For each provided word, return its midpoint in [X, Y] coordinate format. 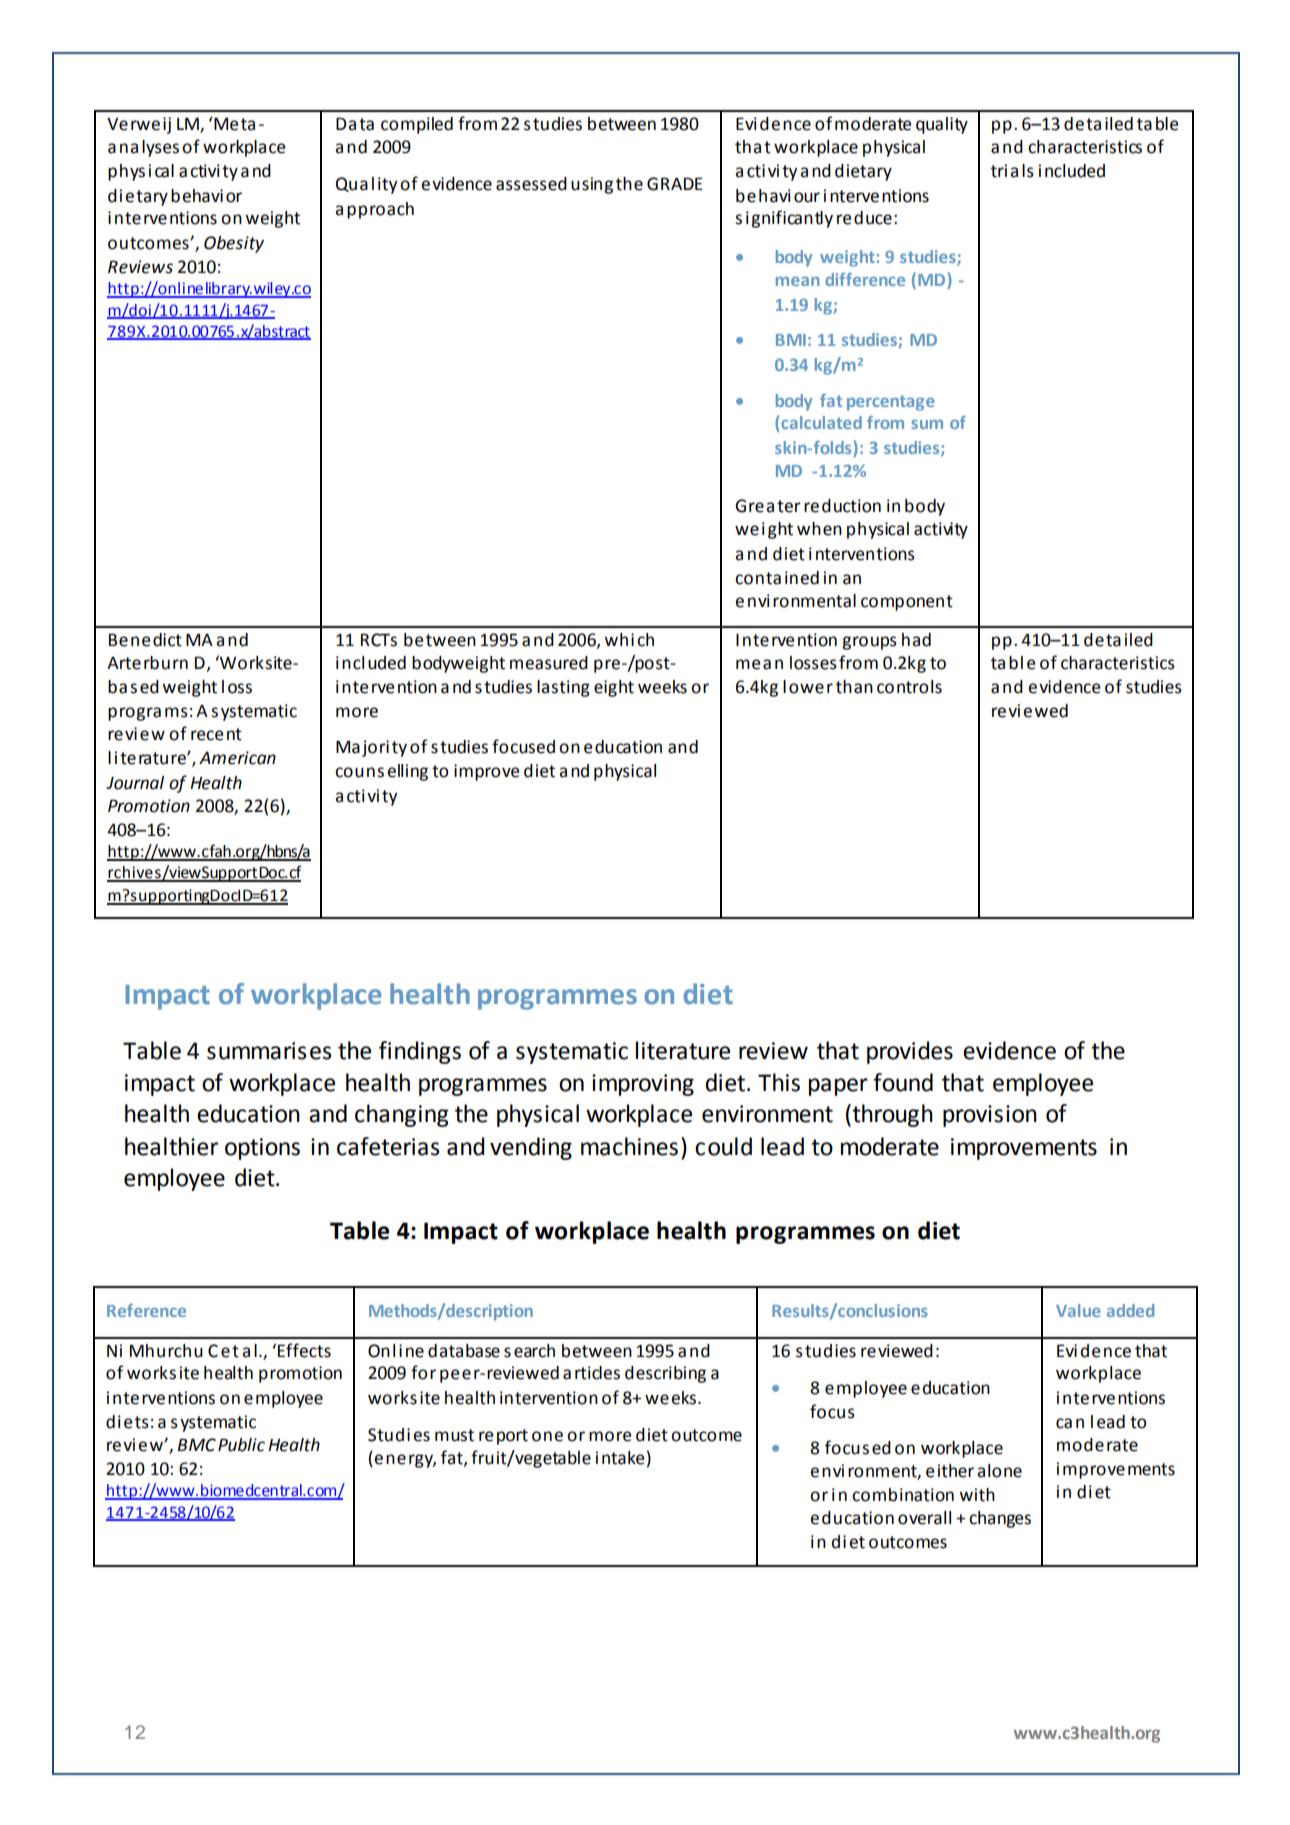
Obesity [234, 244]
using [592, 185]
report [503, 1437]
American [237, 758]
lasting [563, 688]
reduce [864, 218]
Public [241, 1445]
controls [909, 687]
